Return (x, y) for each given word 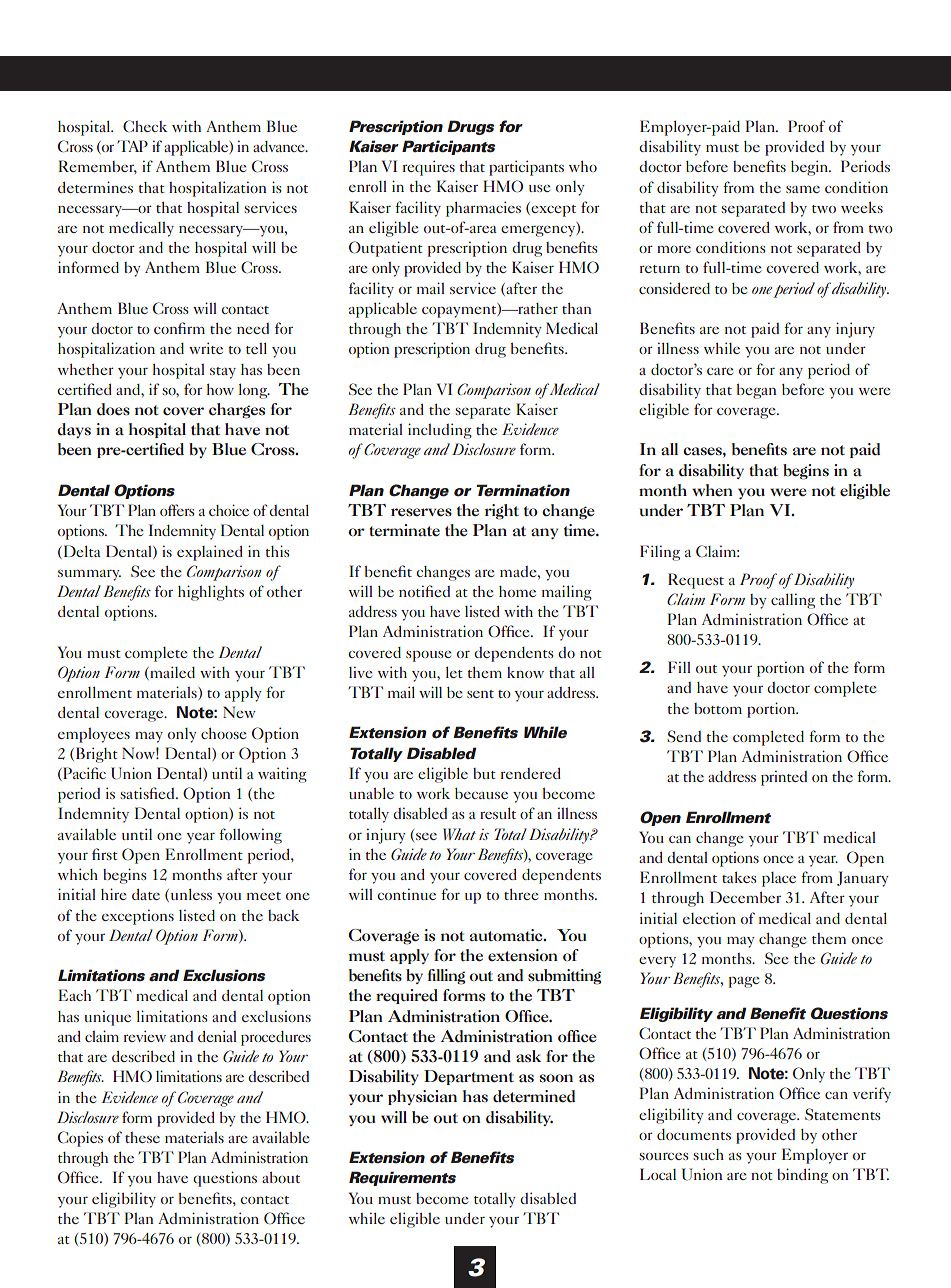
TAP (132, 146)
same (803, 189)
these (142, 1137)
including (440, 431)
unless (190, 895)
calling (793, 601)
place (779, 879)
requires (429, 168)
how (220, 389)
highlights (211, 593)
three (521, 894)
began (757, 391)
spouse (429, 656)
